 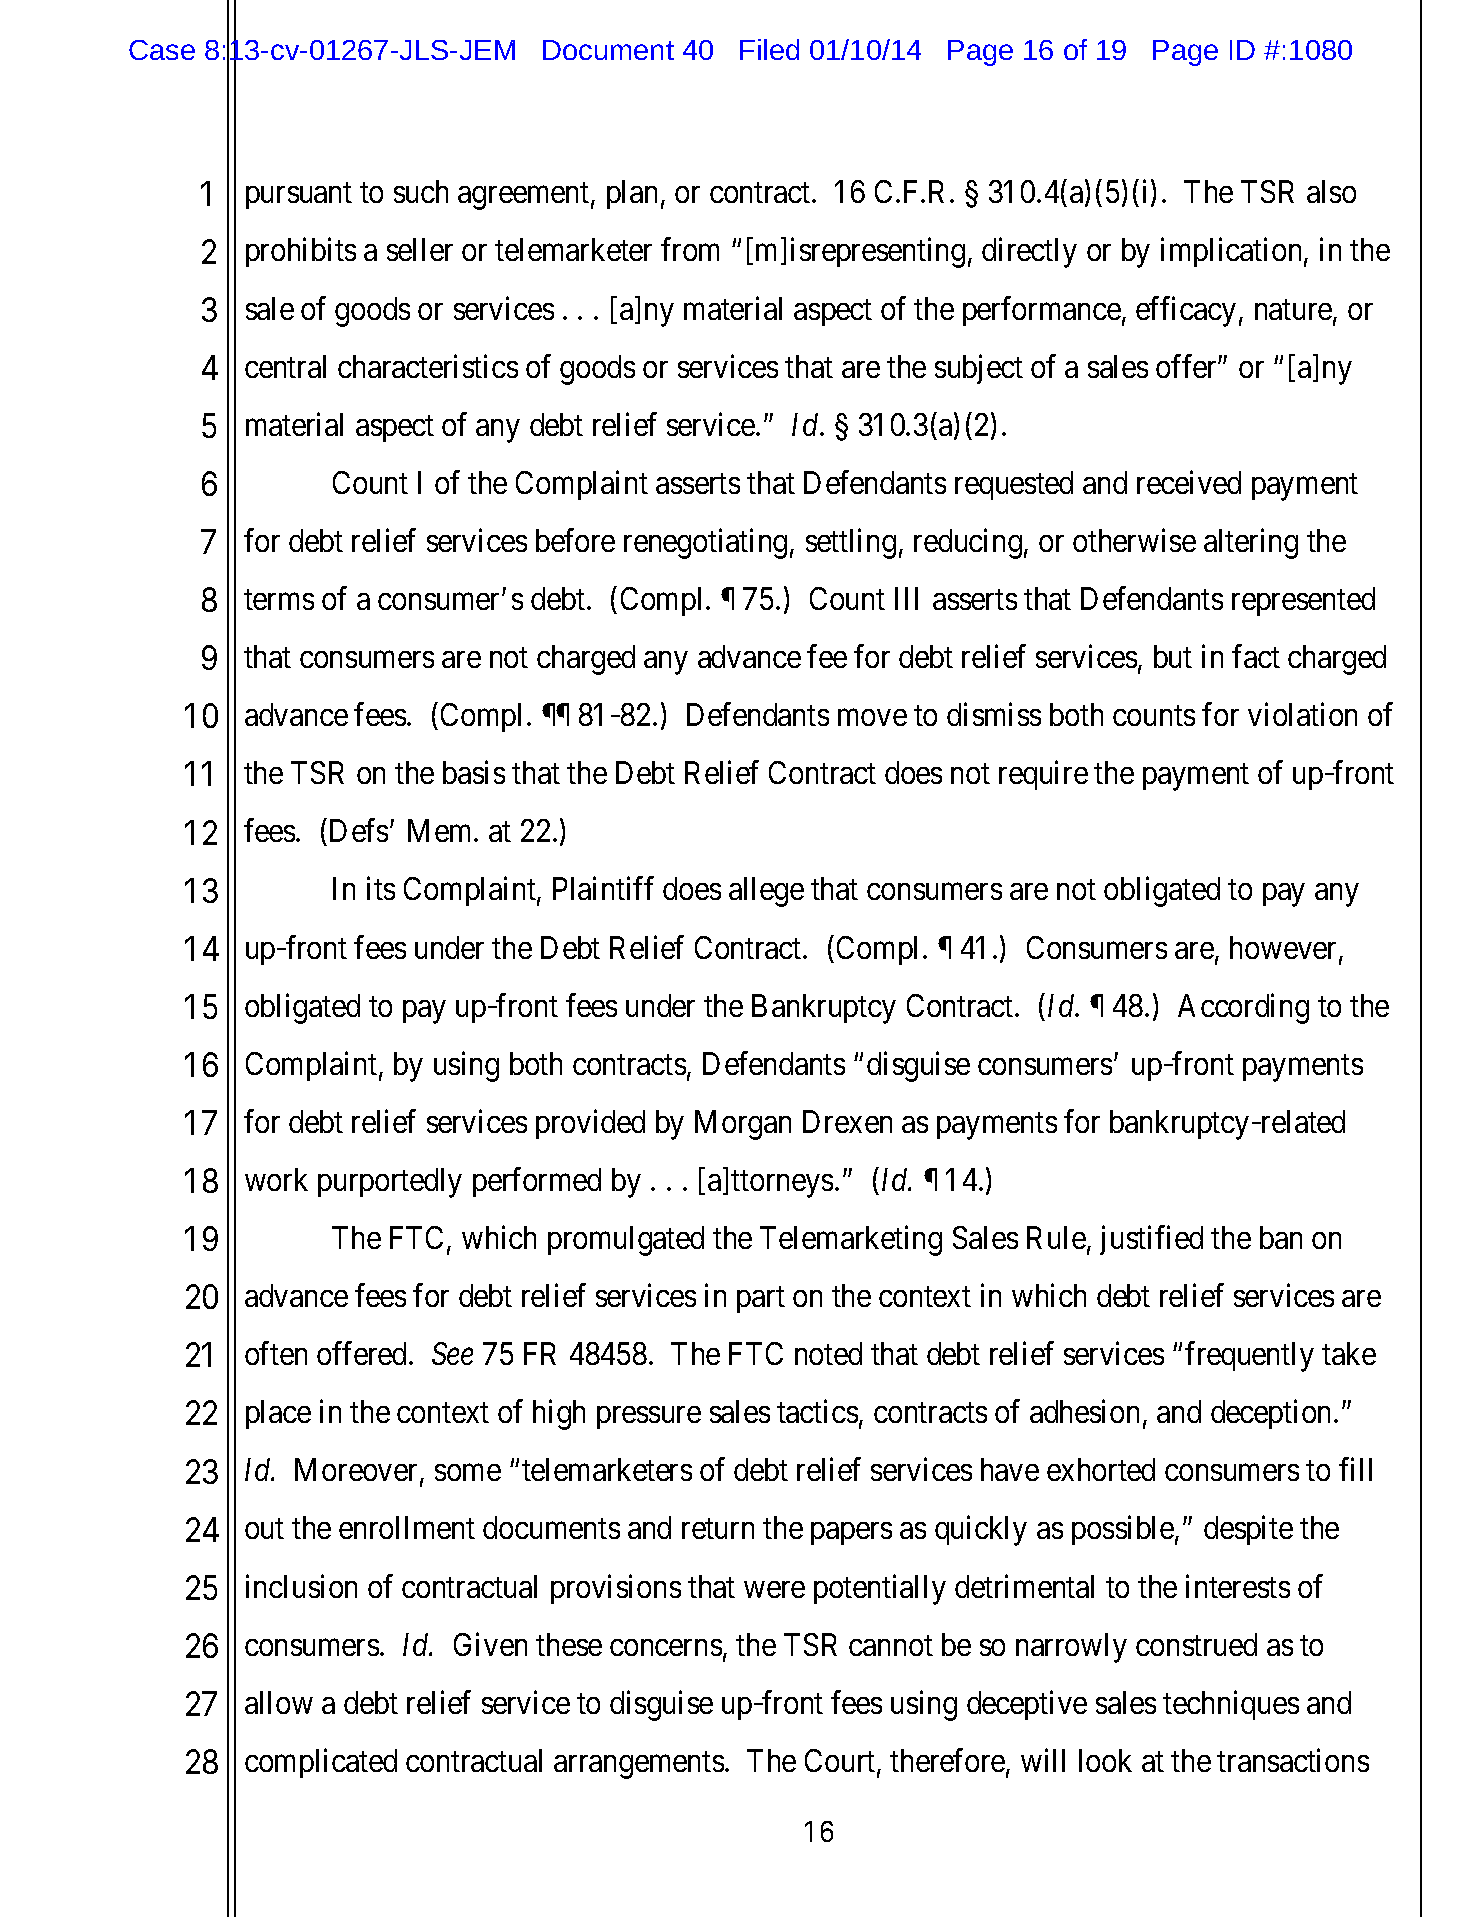 What do you see at coordinates (279, 1702) in the screenshot?
I see `allow` at bounding box center [279, 1702].
